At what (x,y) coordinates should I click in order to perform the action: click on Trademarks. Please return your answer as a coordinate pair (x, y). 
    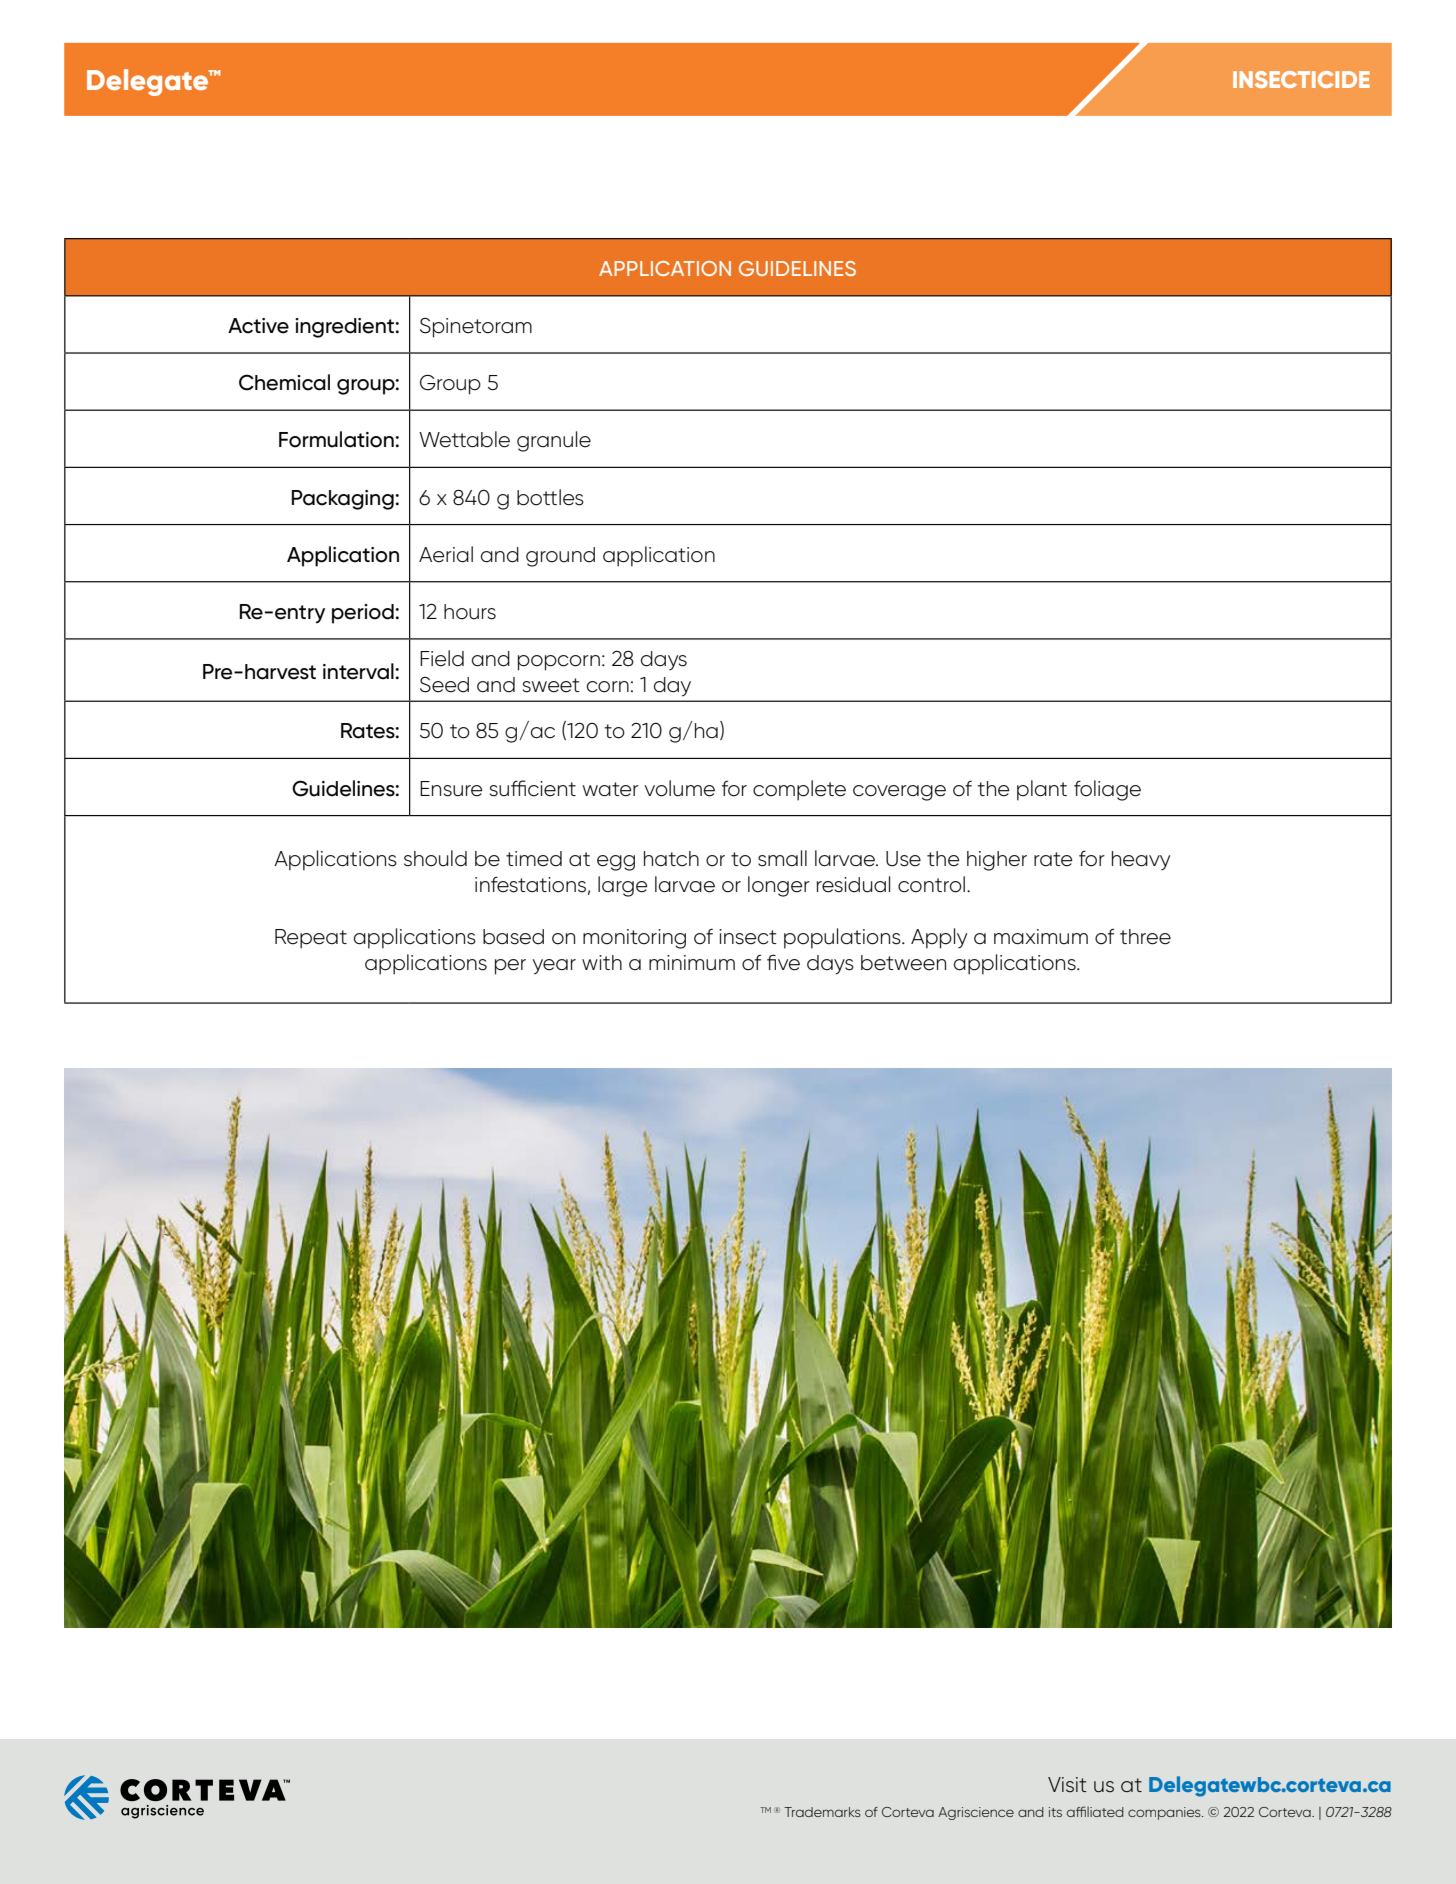
    Looking at the image, I should click on (822, 1812).
